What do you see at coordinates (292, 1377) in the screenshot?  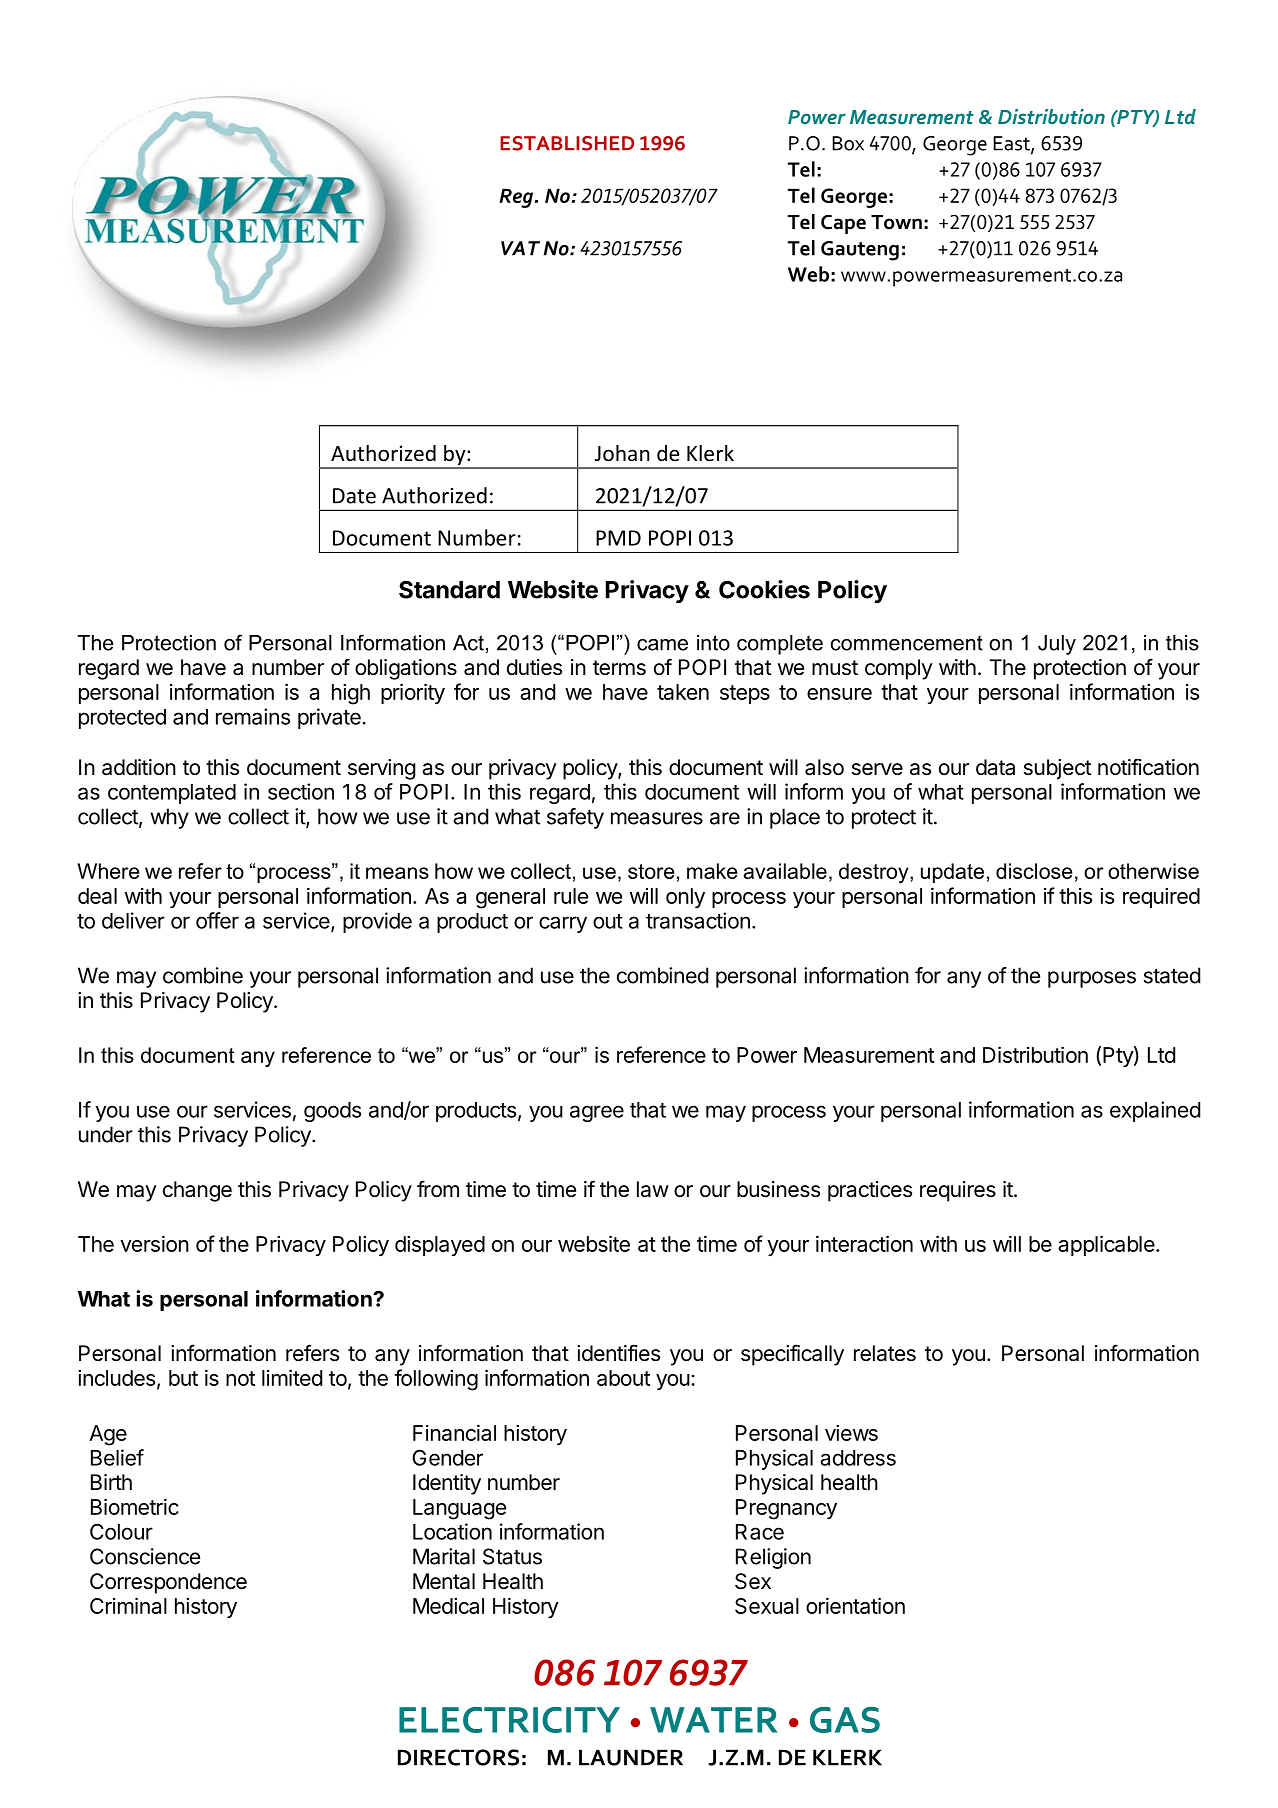 I see `limited` at bounding box center [292, 1377].
